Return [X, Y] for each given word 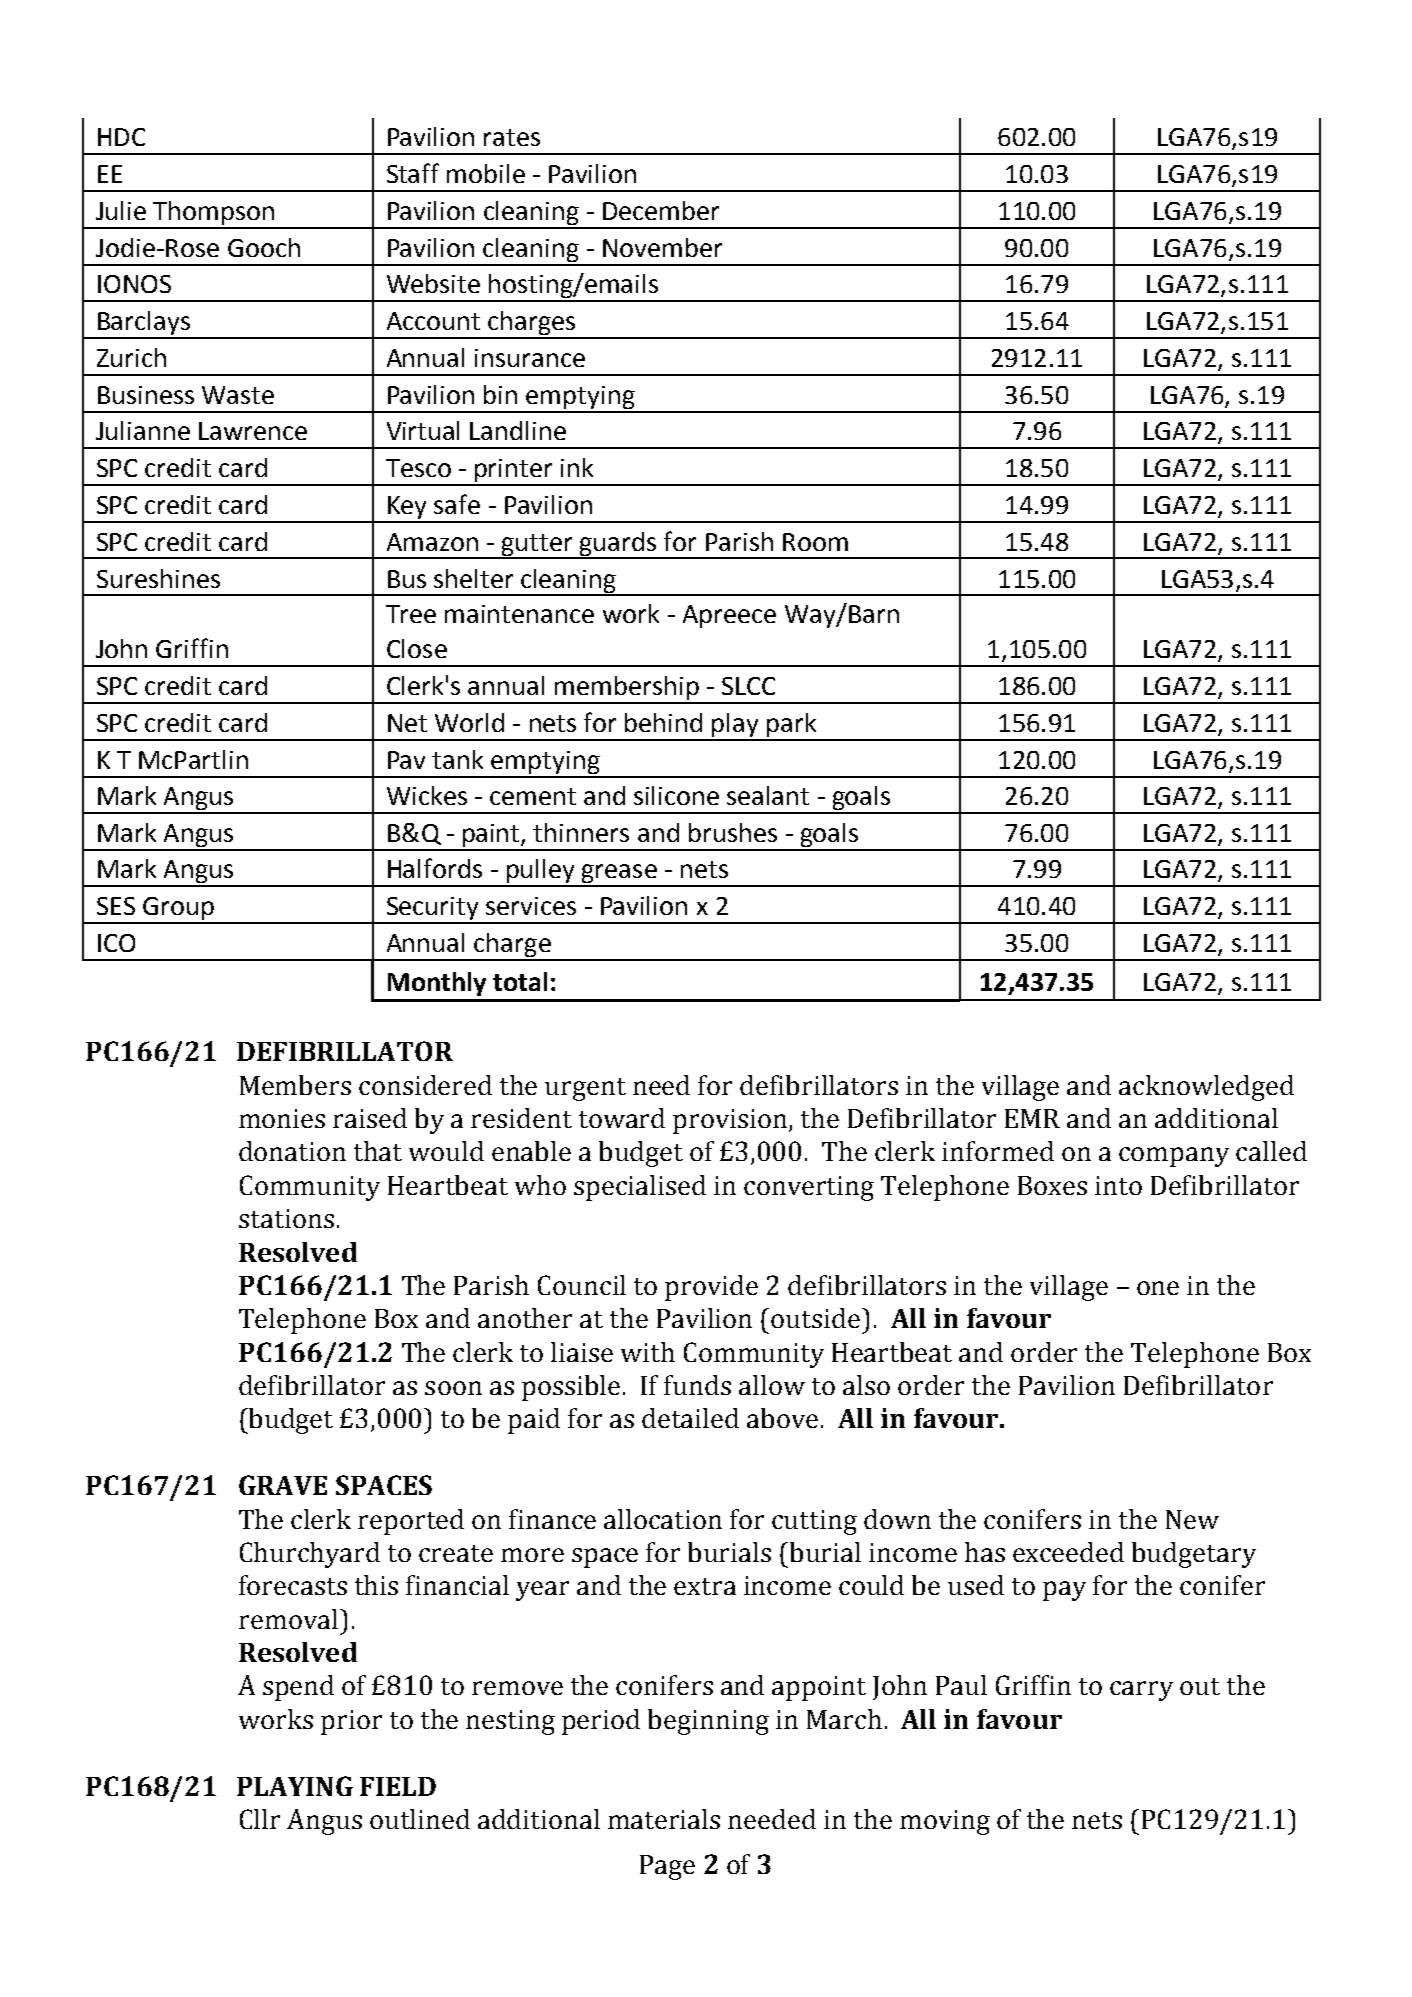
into [1118, 1185]
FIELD [398, 1786]
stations [286, 1218]
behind [663, 722]
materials [664, 1819]
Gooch [264, 247]
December [661, 210]
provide [711, 1288]
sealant [768, 795]
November [662, 247]
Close [417, 648]
